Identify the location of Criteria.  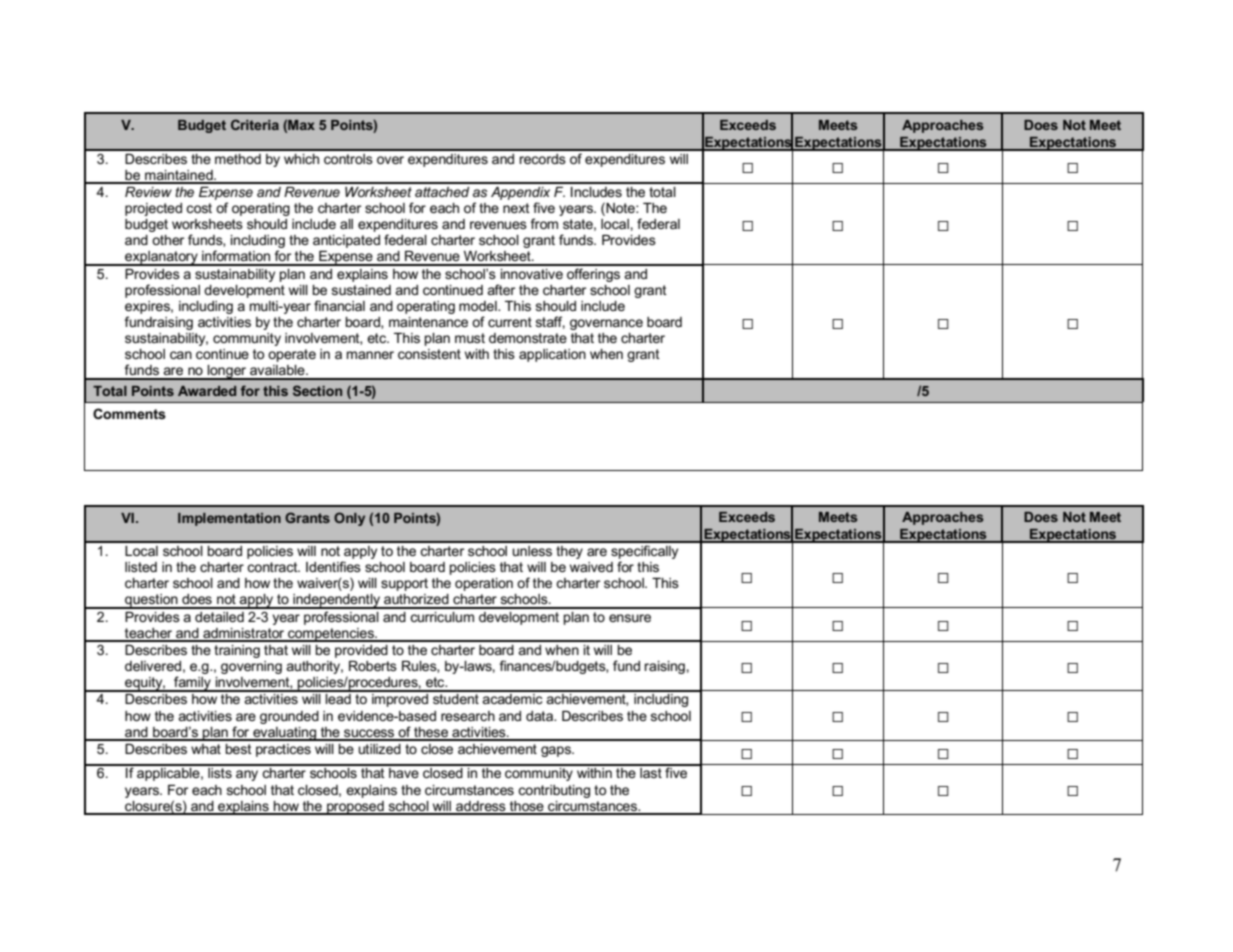
(255, 124).
